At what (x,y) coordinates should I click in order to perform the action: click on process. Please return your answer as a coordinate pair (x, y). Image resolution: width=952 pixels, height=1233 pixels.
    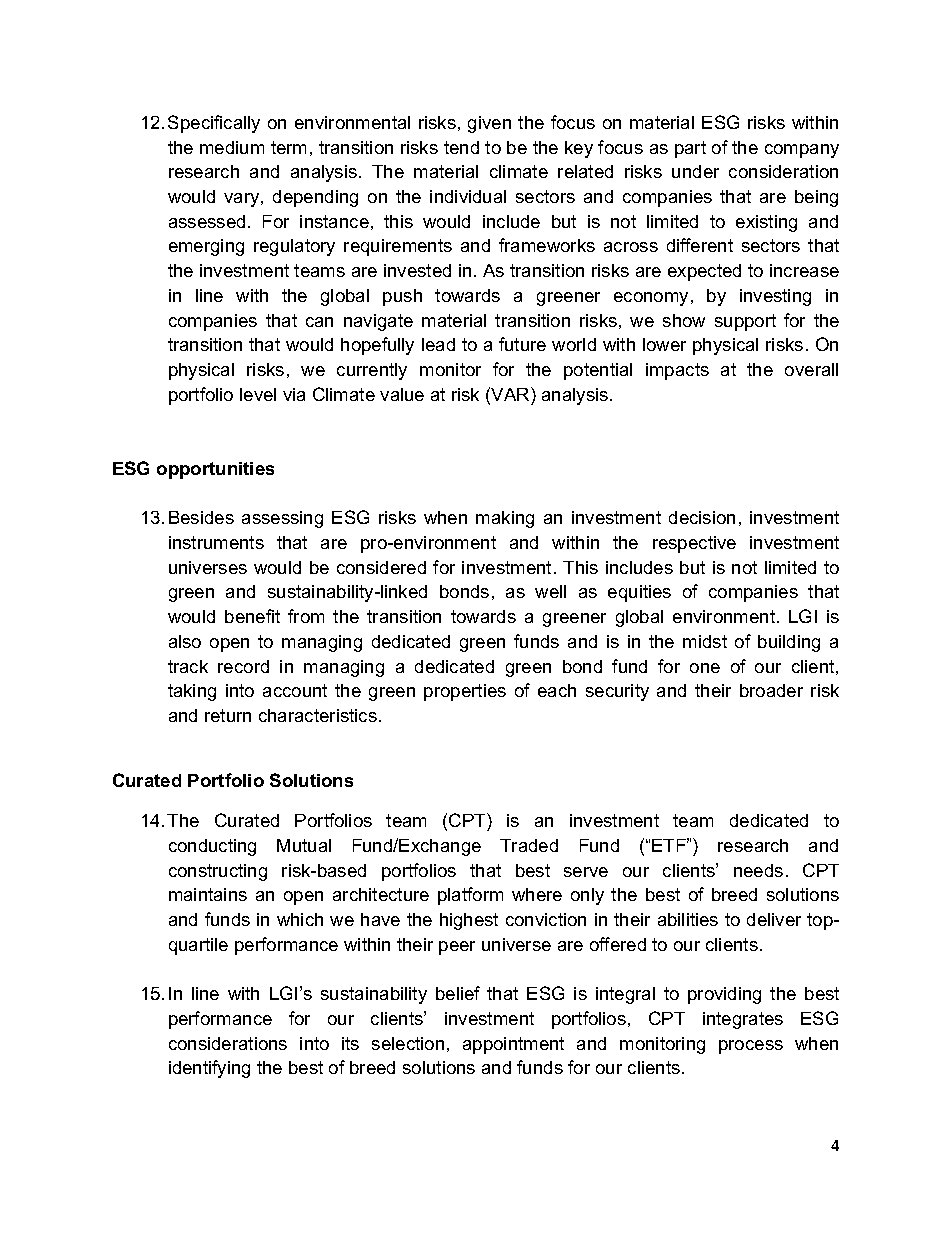
    Looking at the image, I should click on (751, 1047).
